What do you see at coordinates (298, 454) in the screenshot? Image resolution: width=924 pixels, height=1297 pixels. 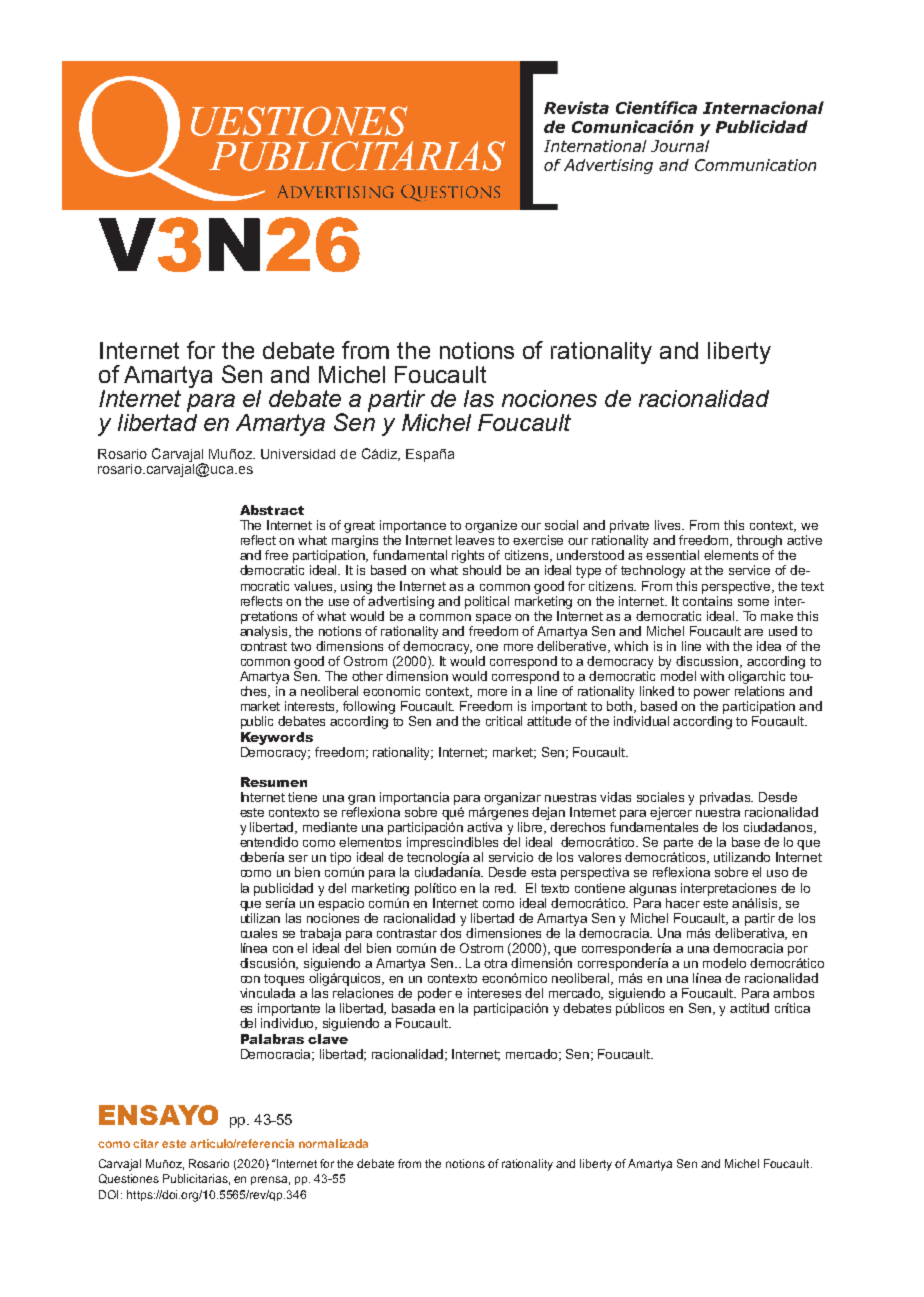 I see `Universidad` at bounding box center [298, 454].
